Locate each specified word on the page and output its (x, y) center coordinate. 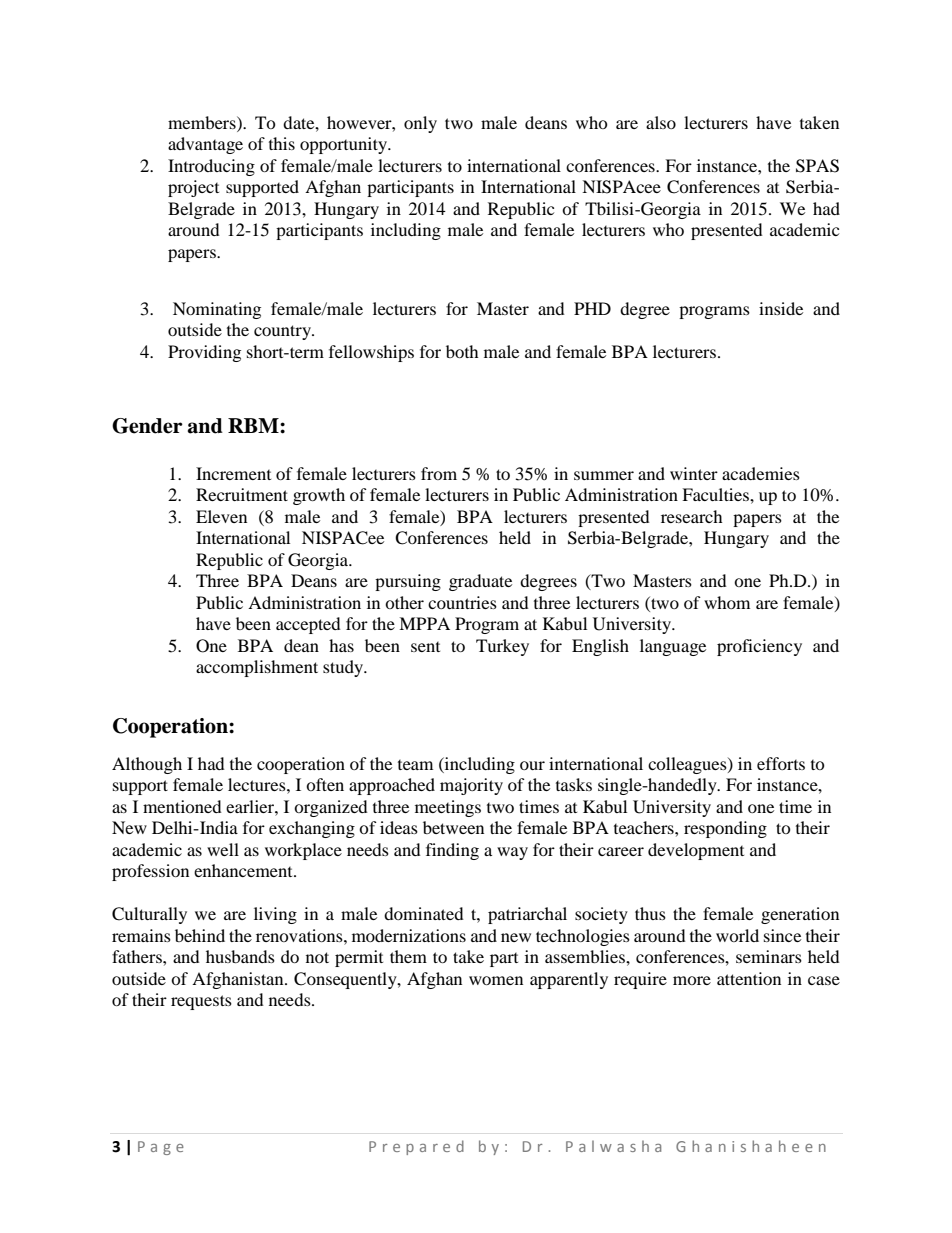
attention (749, 978)
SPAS (817, 166)
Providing (204, 353)
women (496, 980)
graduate (480, 582)
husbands (240, 956)
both (462, 351)
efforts (781, 763)
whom (727, 602)
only (420, 124)
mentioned (182, 806)
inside (781, 308)
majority (471, 786)
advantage (205, 145)
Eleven (221, 516)
